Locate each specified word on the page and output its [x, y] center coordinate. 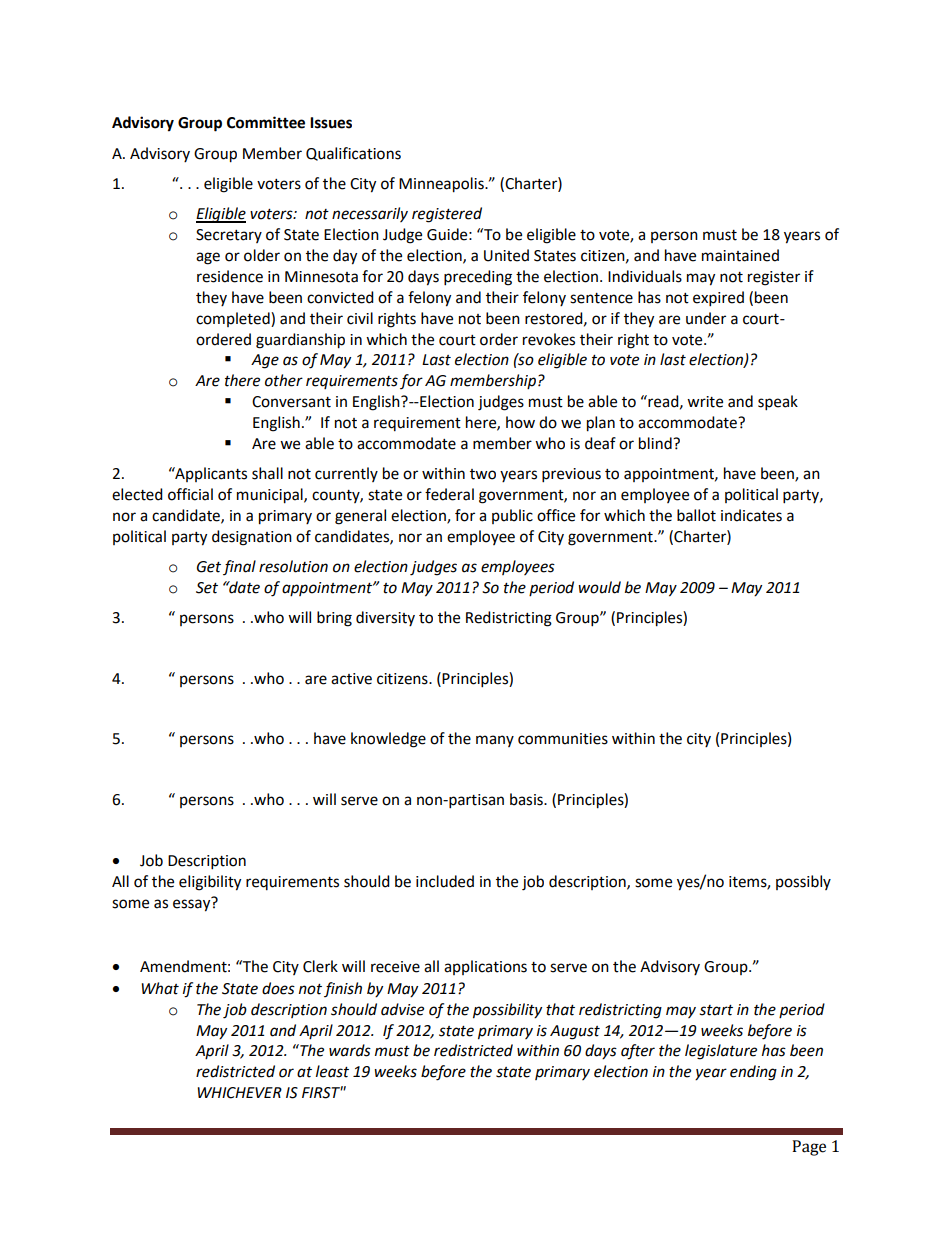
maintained [740, 255]
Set [207, 588]
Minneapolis [442, 185]
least [332, 1071]
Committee [266, 122]
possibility [507, 1011]
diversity [385, 618]
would [599, 587]
